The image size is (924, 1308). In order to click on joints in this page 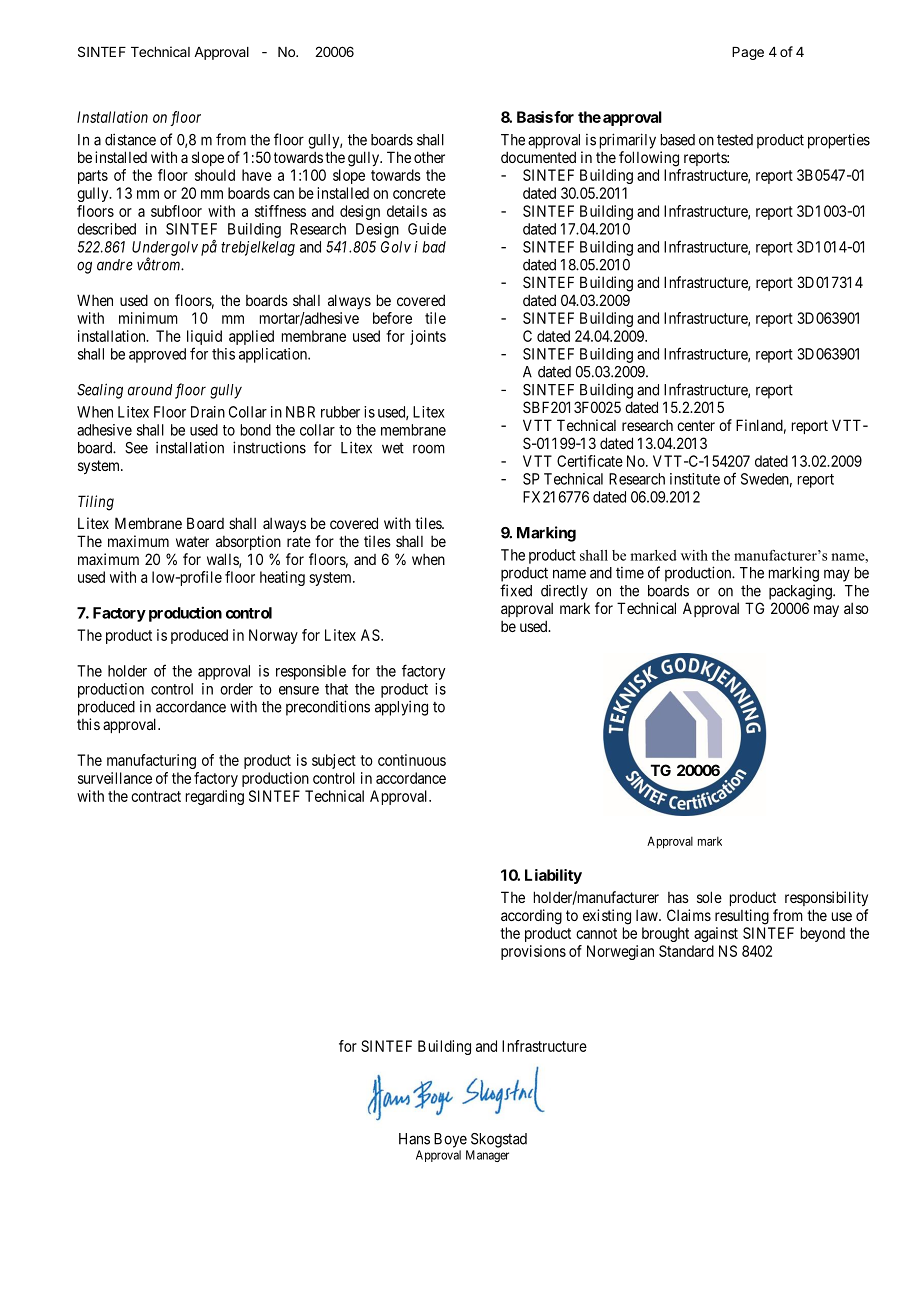, I will do `click(428, 337)`.
